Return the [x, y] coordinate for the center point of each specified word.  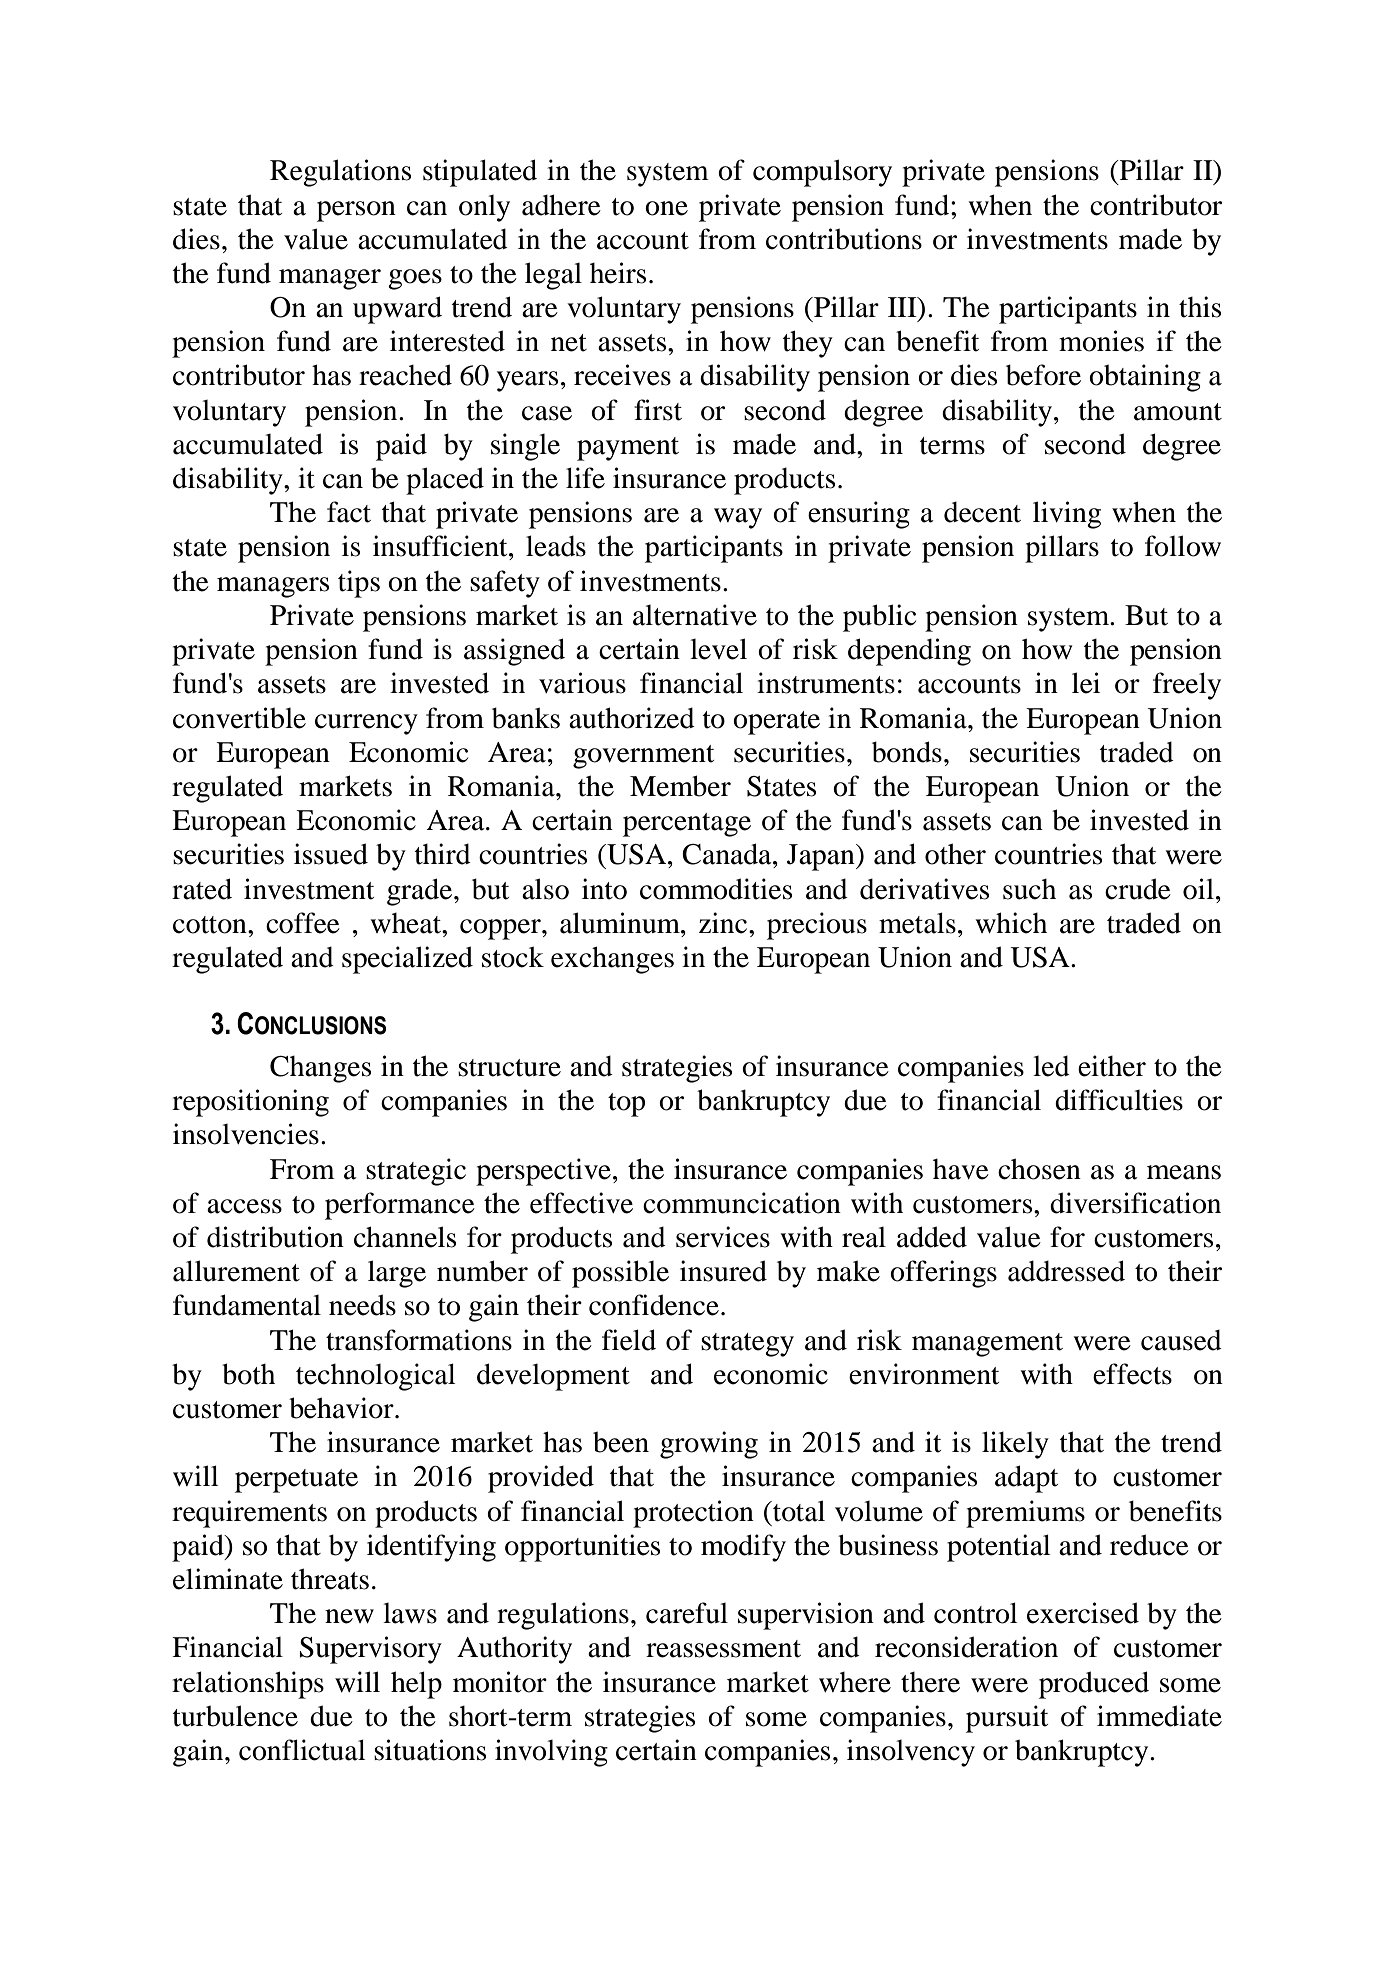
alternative [695, 615]
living [1067, 515]
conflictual [302, 1750]
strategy [747, 1345]
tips [359, 584]
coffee [303, 923]
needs [362, 1305]
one [666, 208]
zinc [724, 923]
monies [1101, 341]
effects [1132, 1374]
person [356, 211]
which [1011, 923]
